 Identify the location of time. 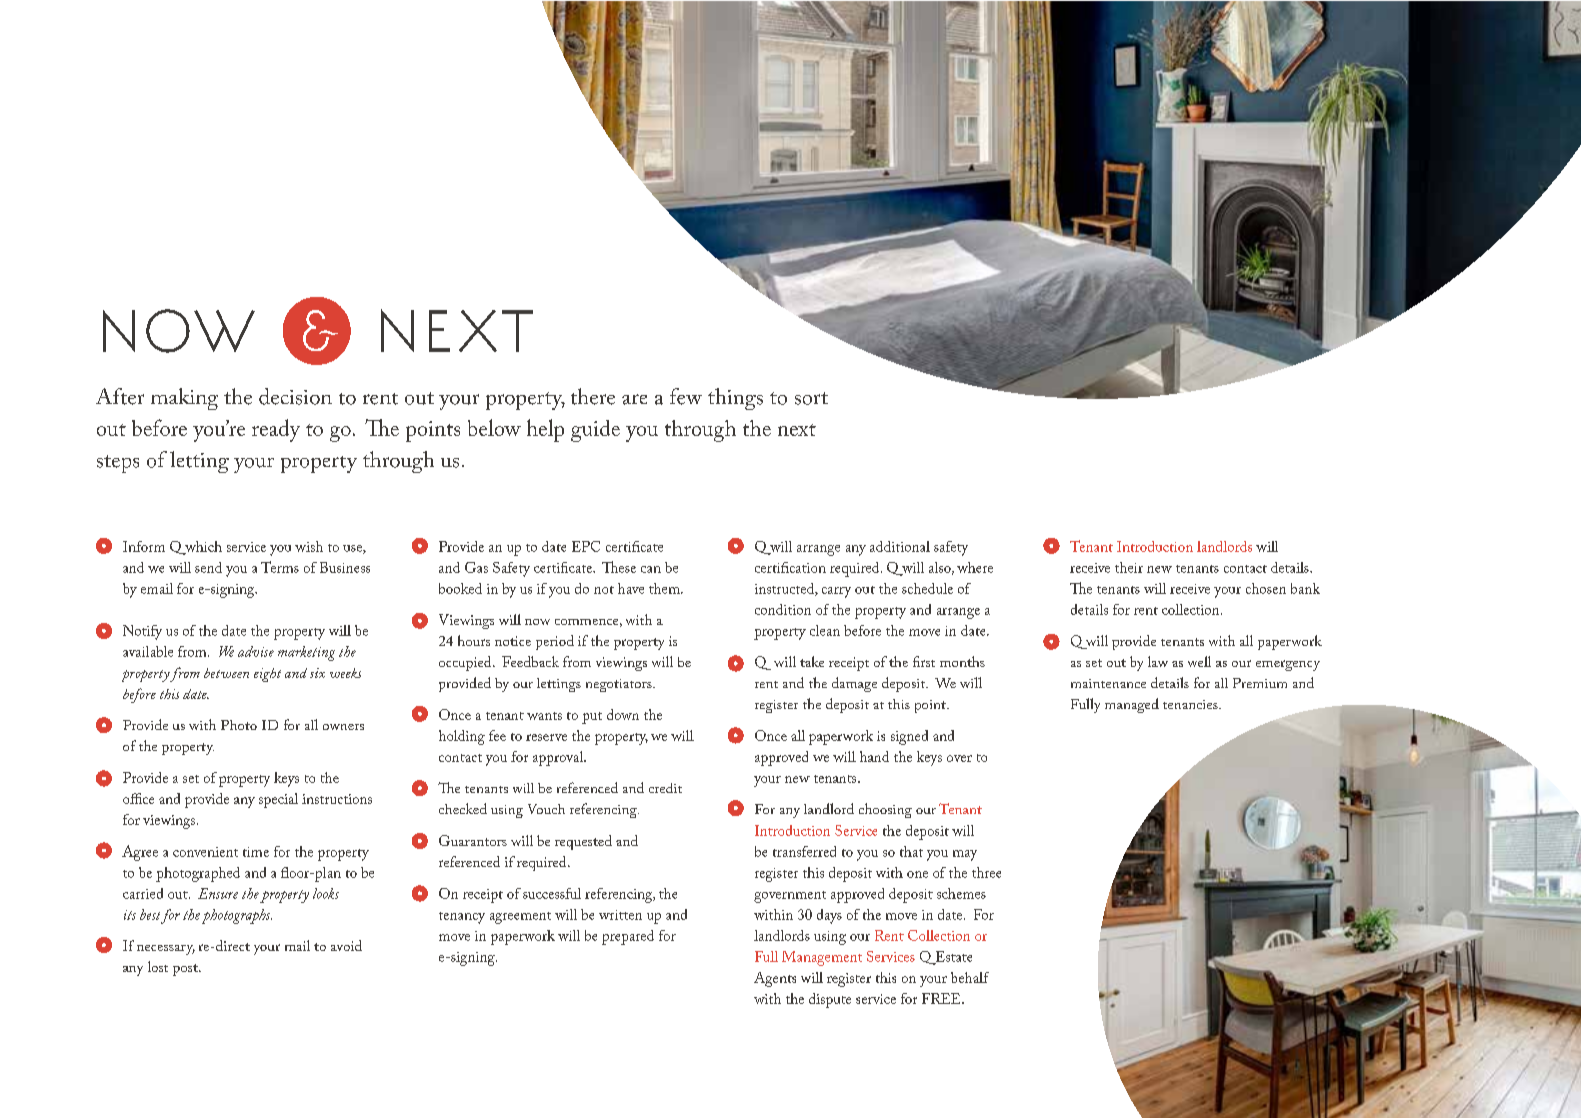
(256, 852).
